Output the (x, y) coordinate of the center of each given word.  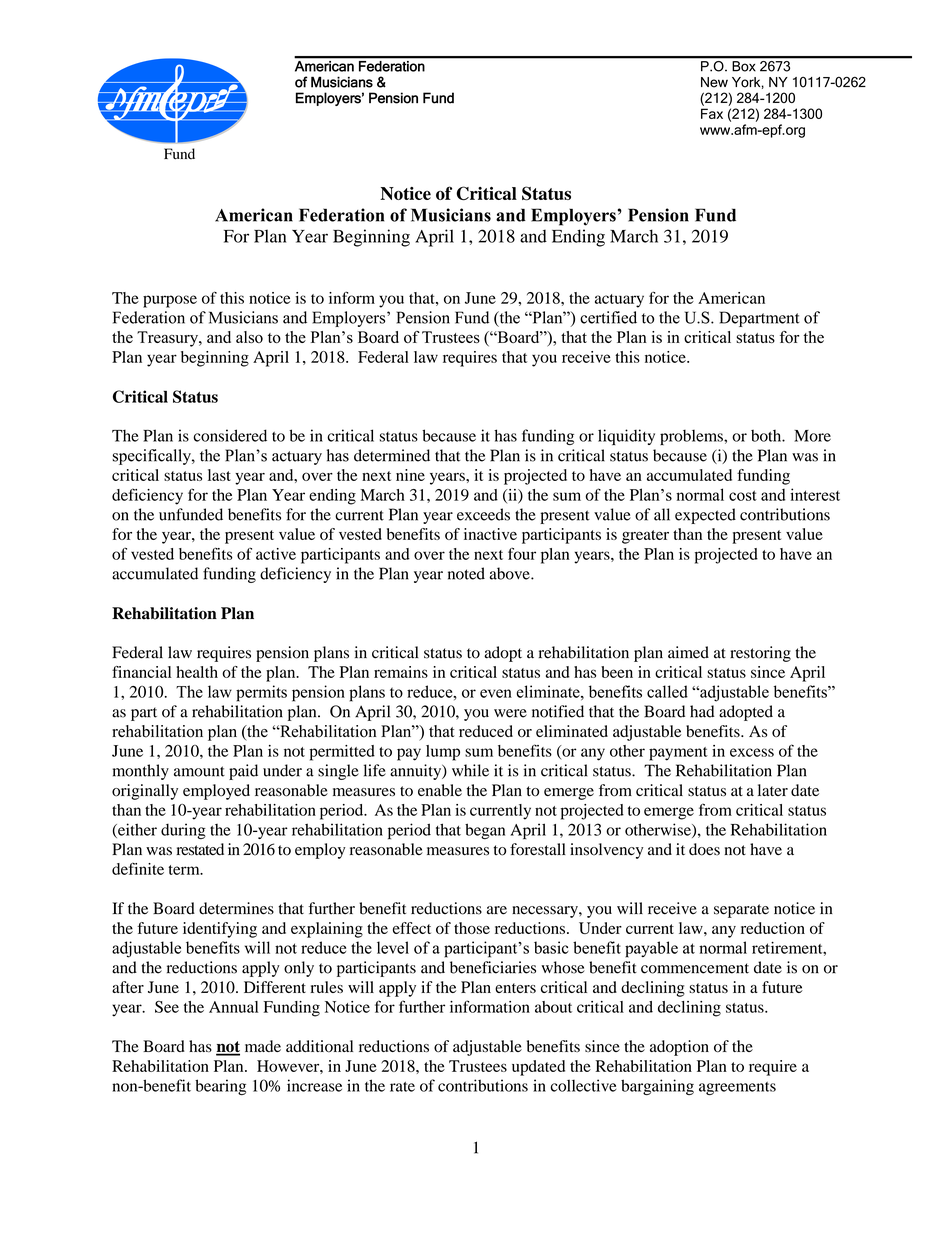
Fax (712, 113)
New (714, 82)
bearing (220, 1087)
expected (705, 516)
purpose (170, 301)
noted (466, 573)
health (197, 672)
